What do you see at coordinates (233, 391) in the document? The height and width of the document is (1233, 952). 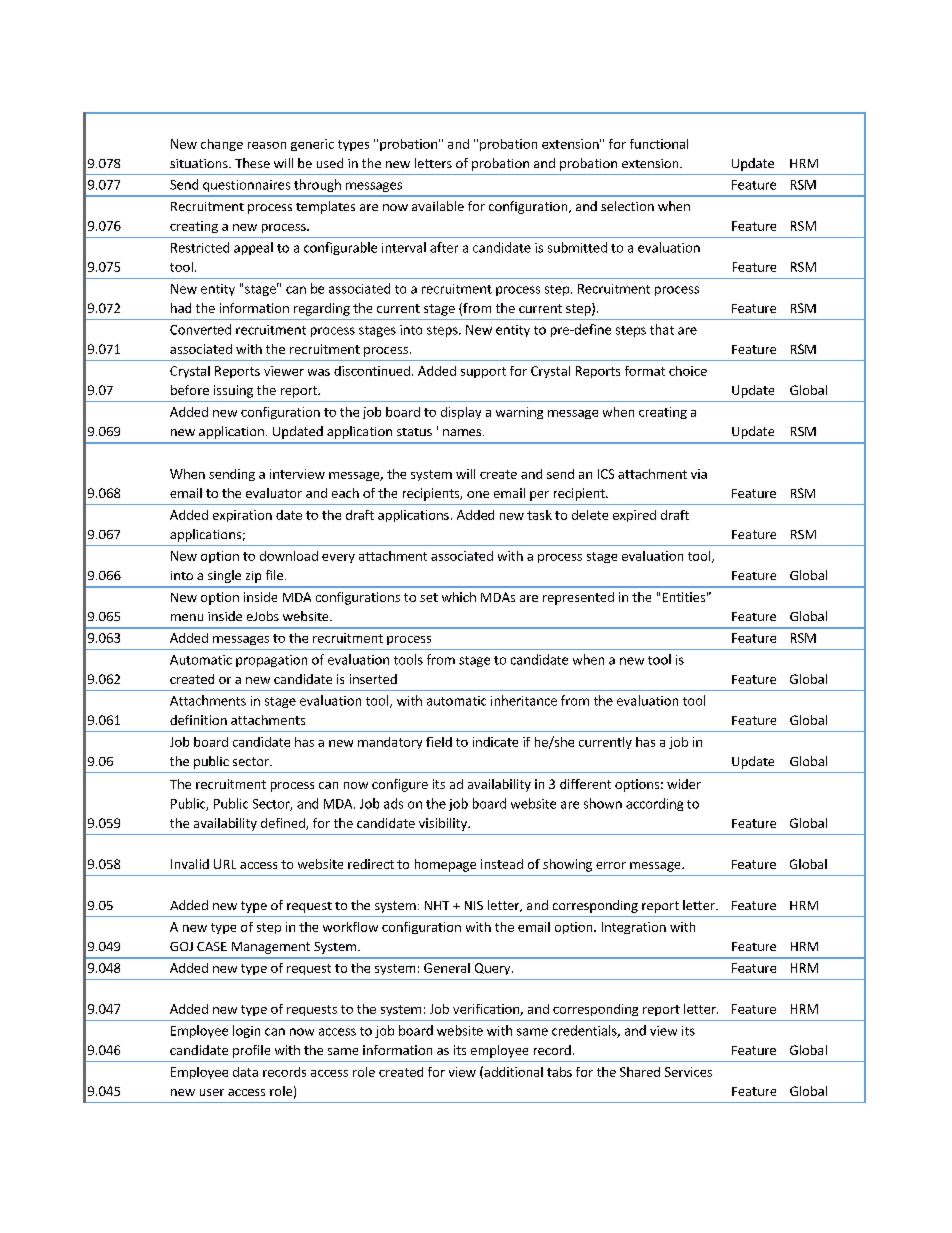 I see `issuing` at bounding box center [233, 391].
